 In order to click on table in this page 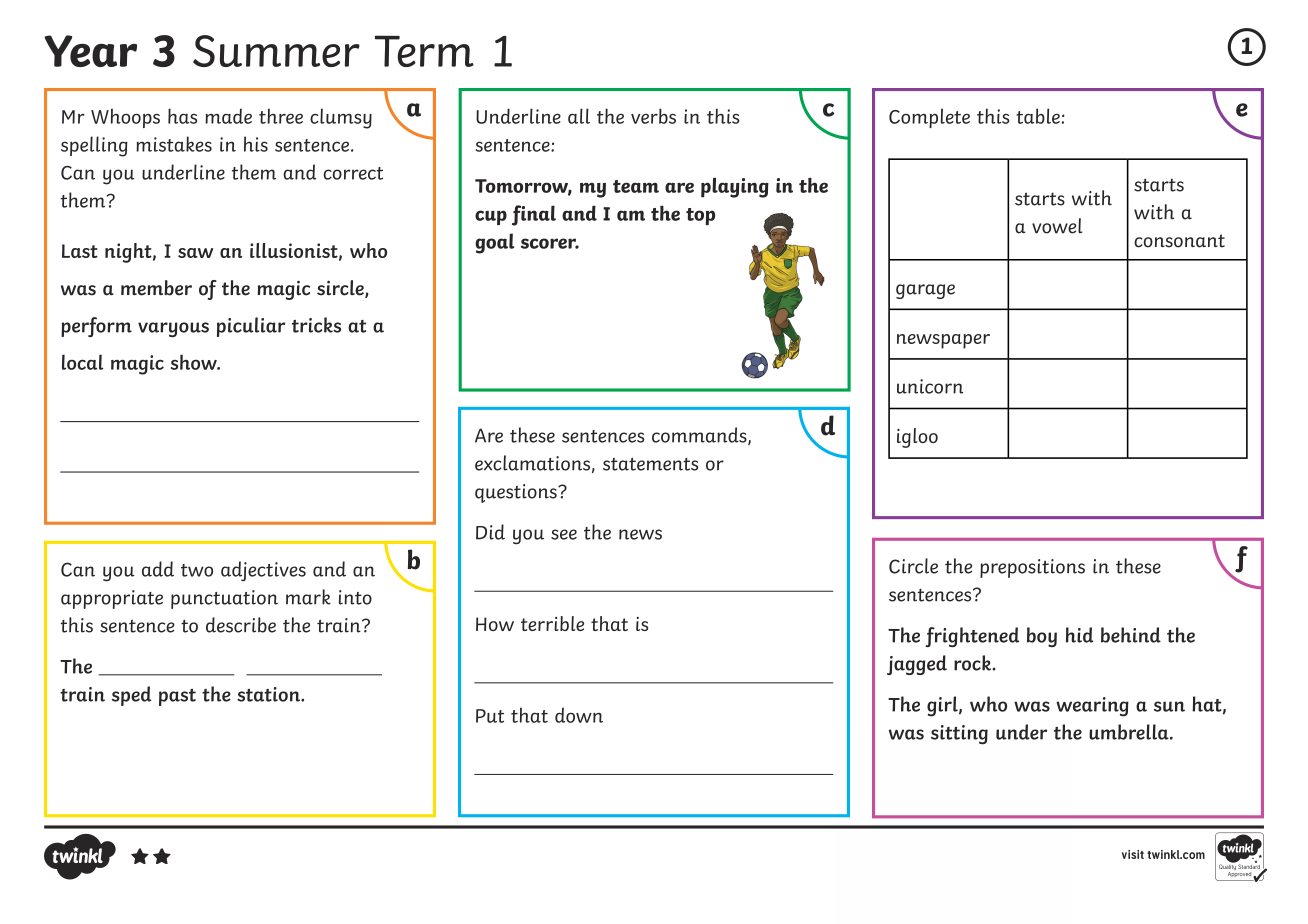, I will do `click(1038, 116)`.
